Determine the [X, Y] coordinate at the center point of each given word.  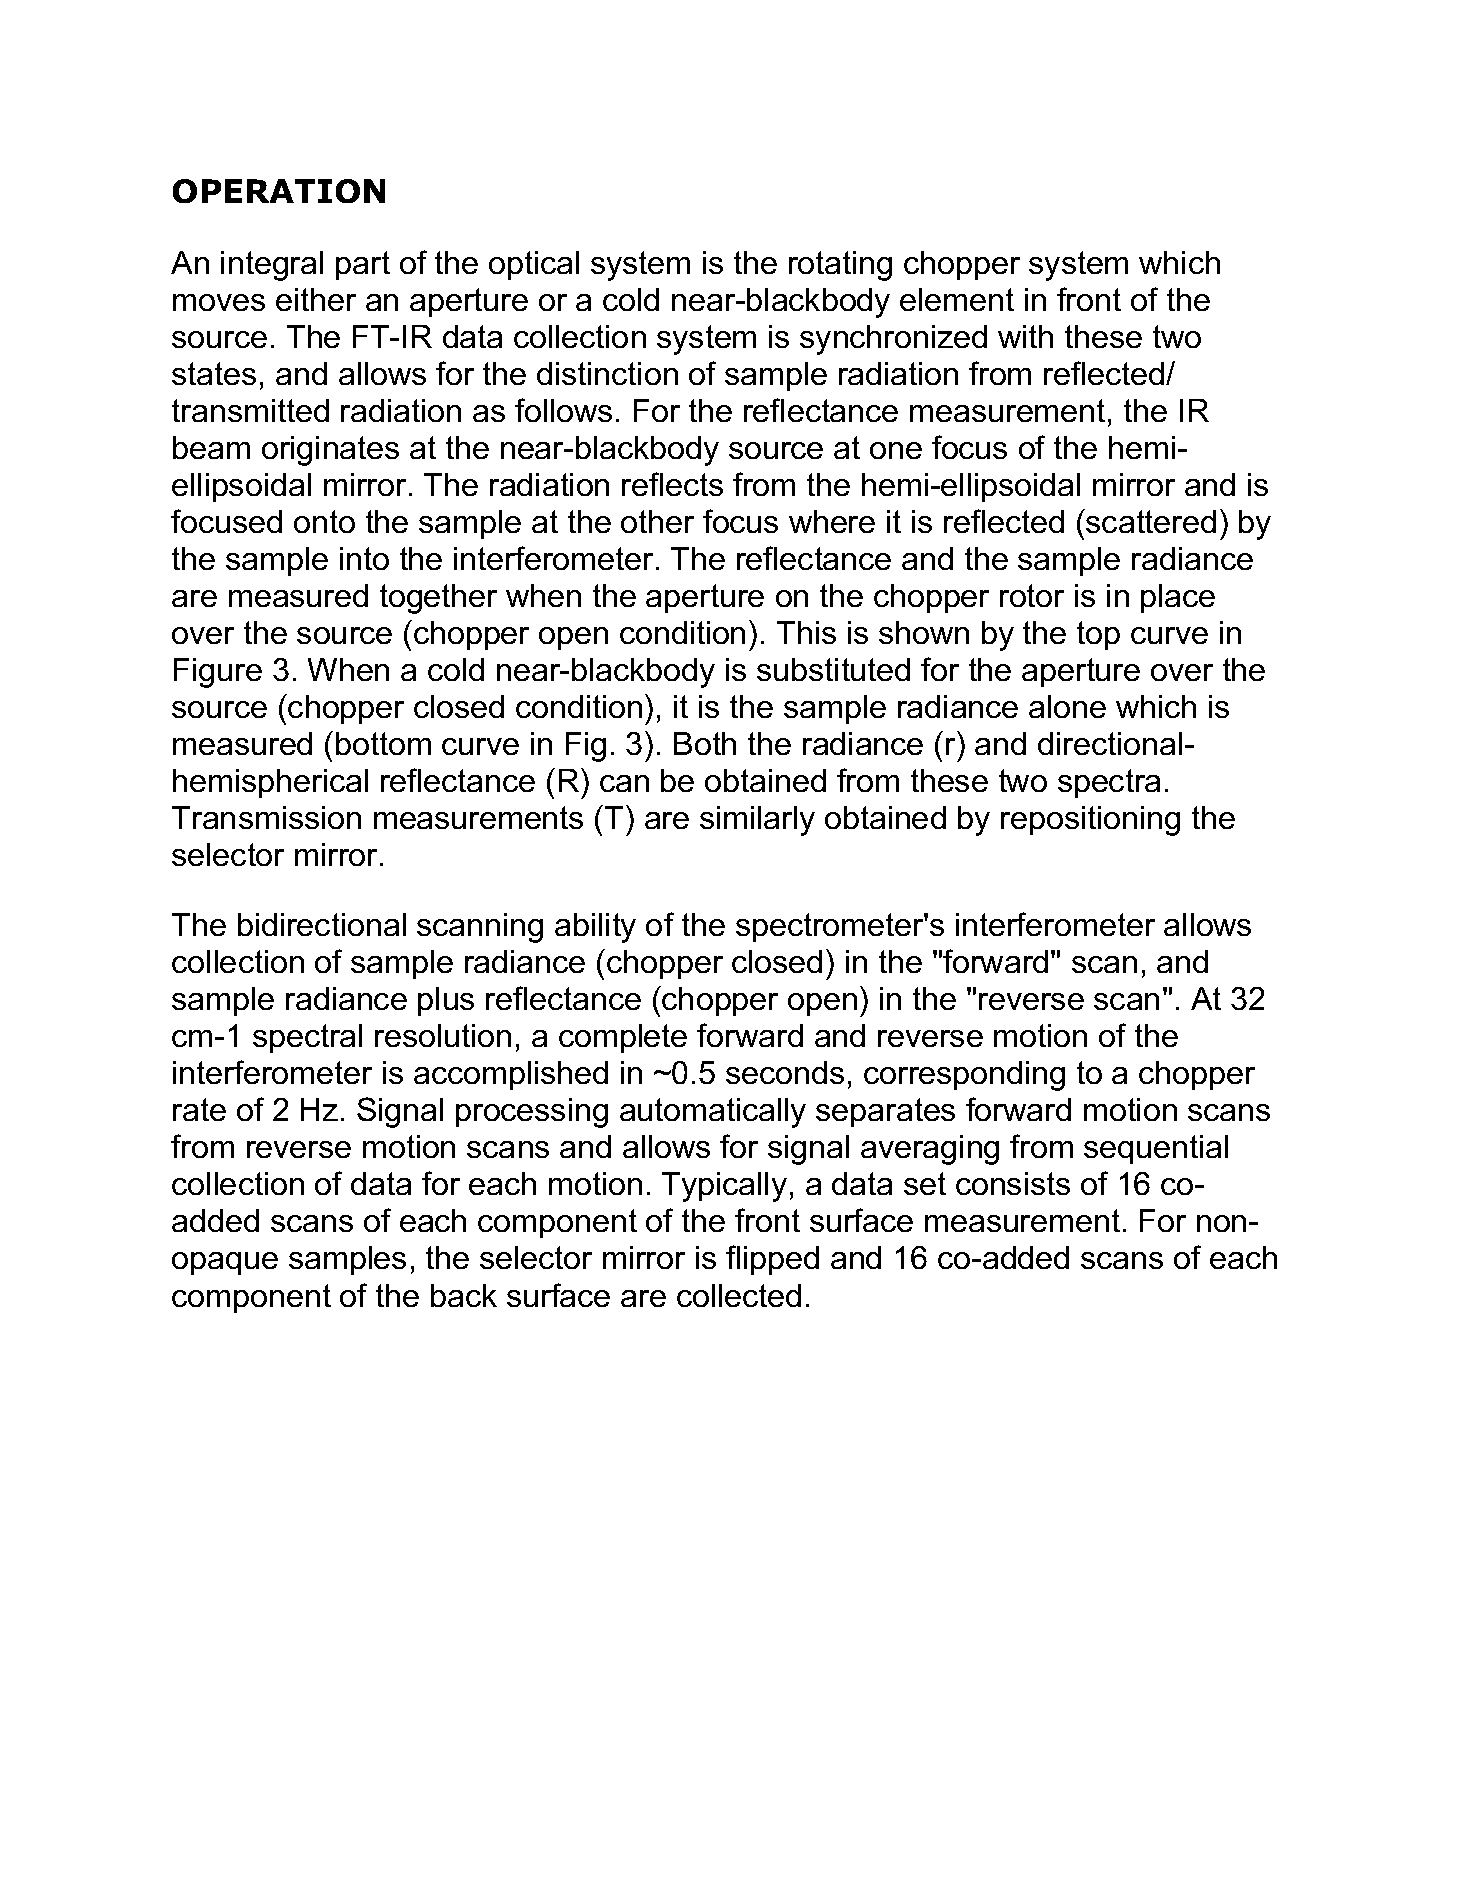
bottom [383, 743]
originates [330, 451]
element [957, 299]
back [464, 1295]
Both [705, 743]
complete [623, 1038]
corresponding [964, 1076]
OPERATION [279, 191]
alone [1067, 706]
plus [446, 1001]
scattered [1150, 521]
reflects [672, 484]
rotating [840, 266]
